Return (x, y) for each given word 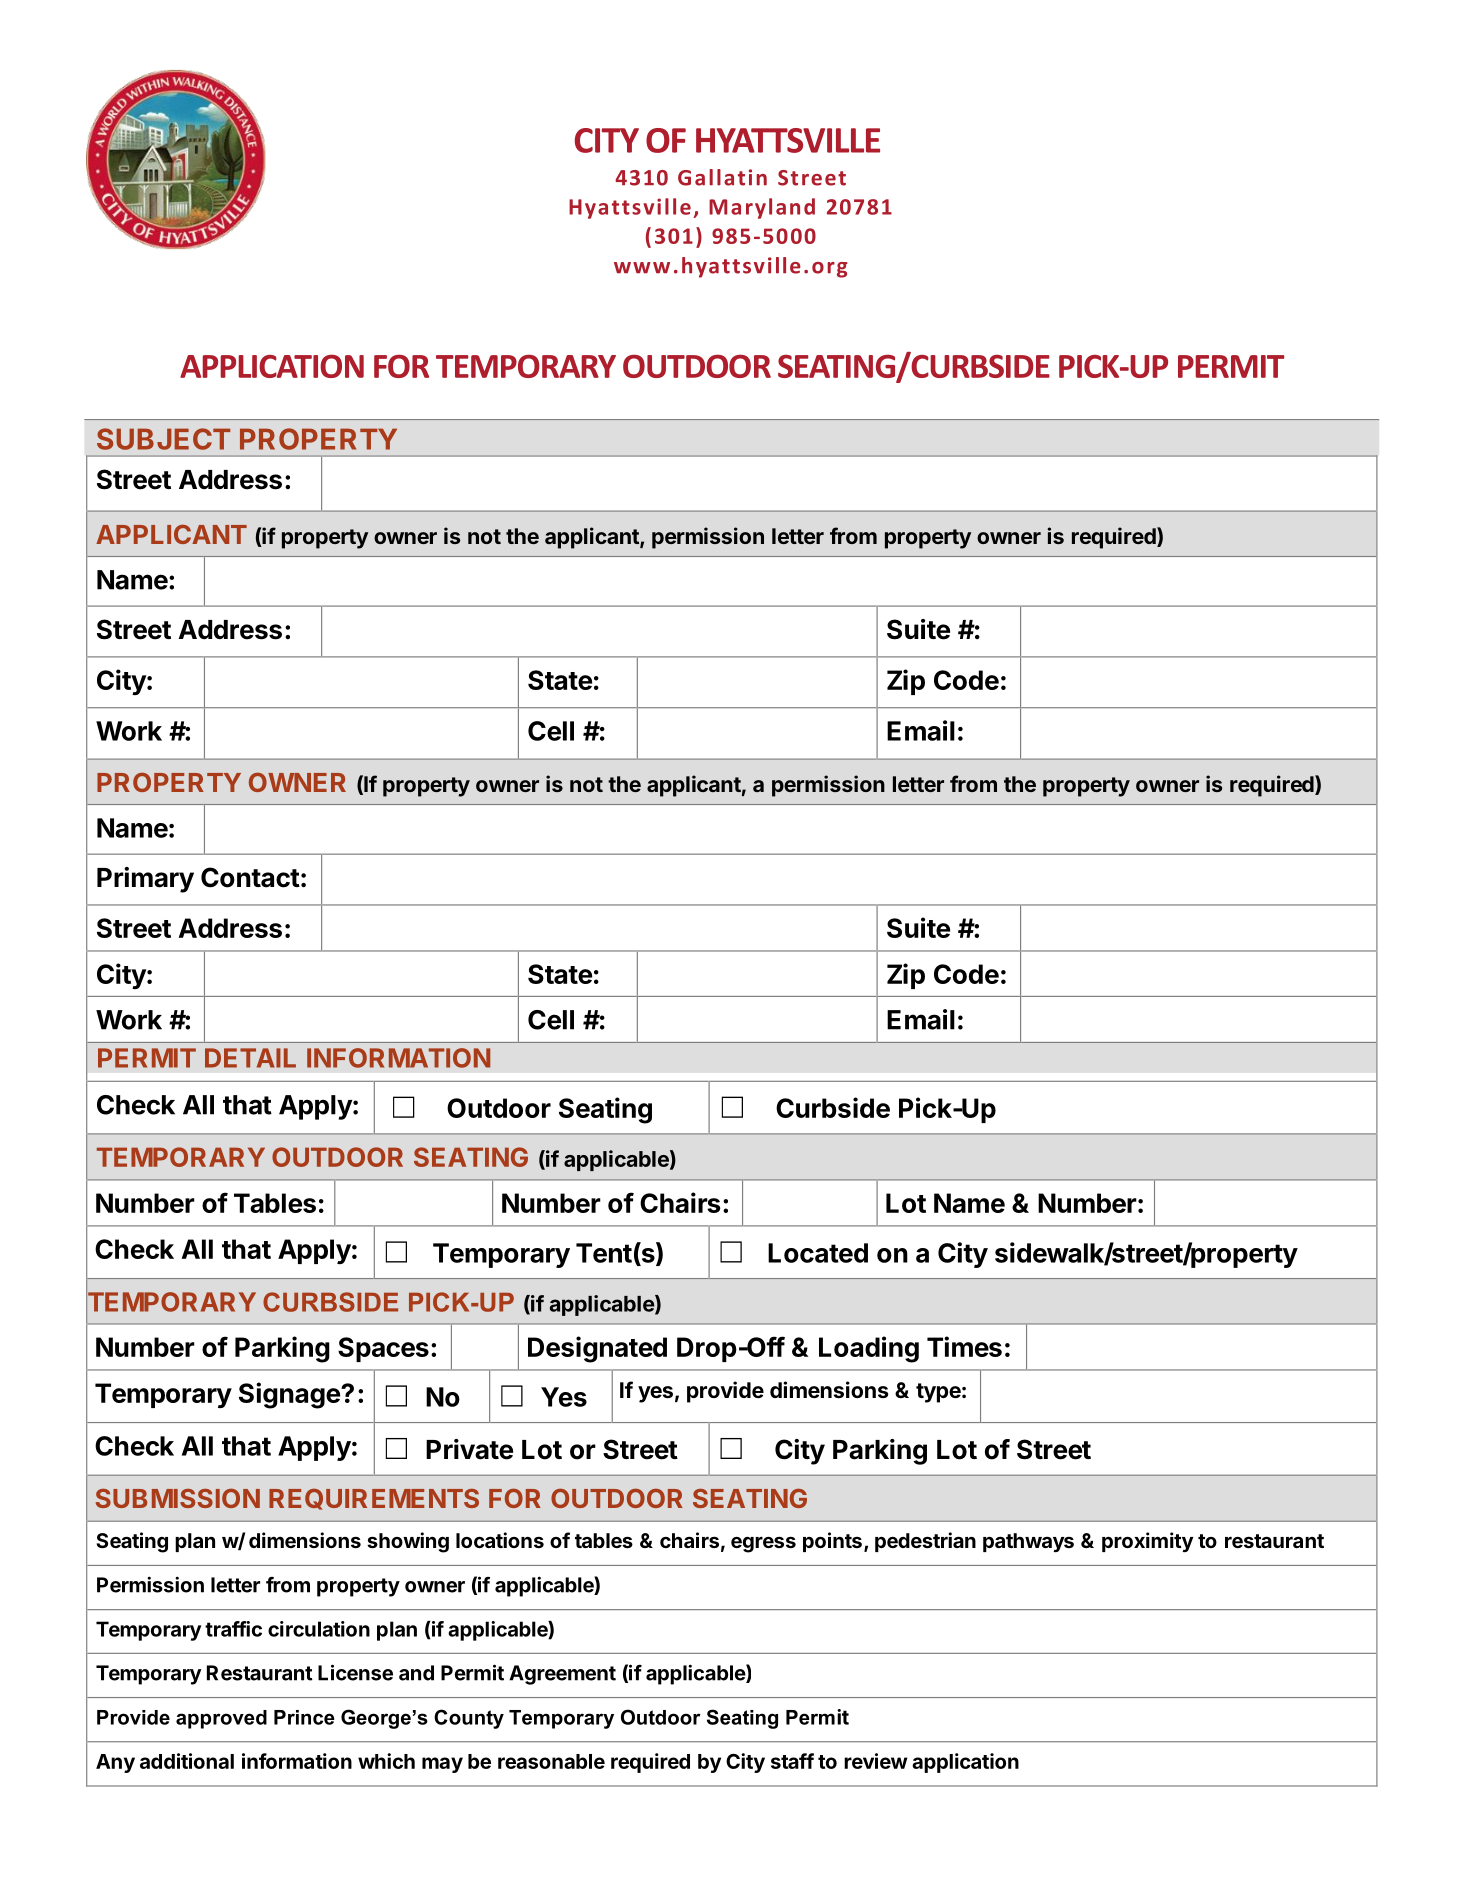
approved (221, 1719)
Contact (250, 877)
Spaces (383, 1349)
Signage (290, 1395)
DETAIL (250, 1058)
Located (818, 1253)
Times (964, 1346)
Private (469, 1449)
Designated (597, 1349)
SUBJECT (163, 439)
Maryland (762, 208)
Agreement (562, 1675)
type (938, 1393)
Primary (145, 880)
